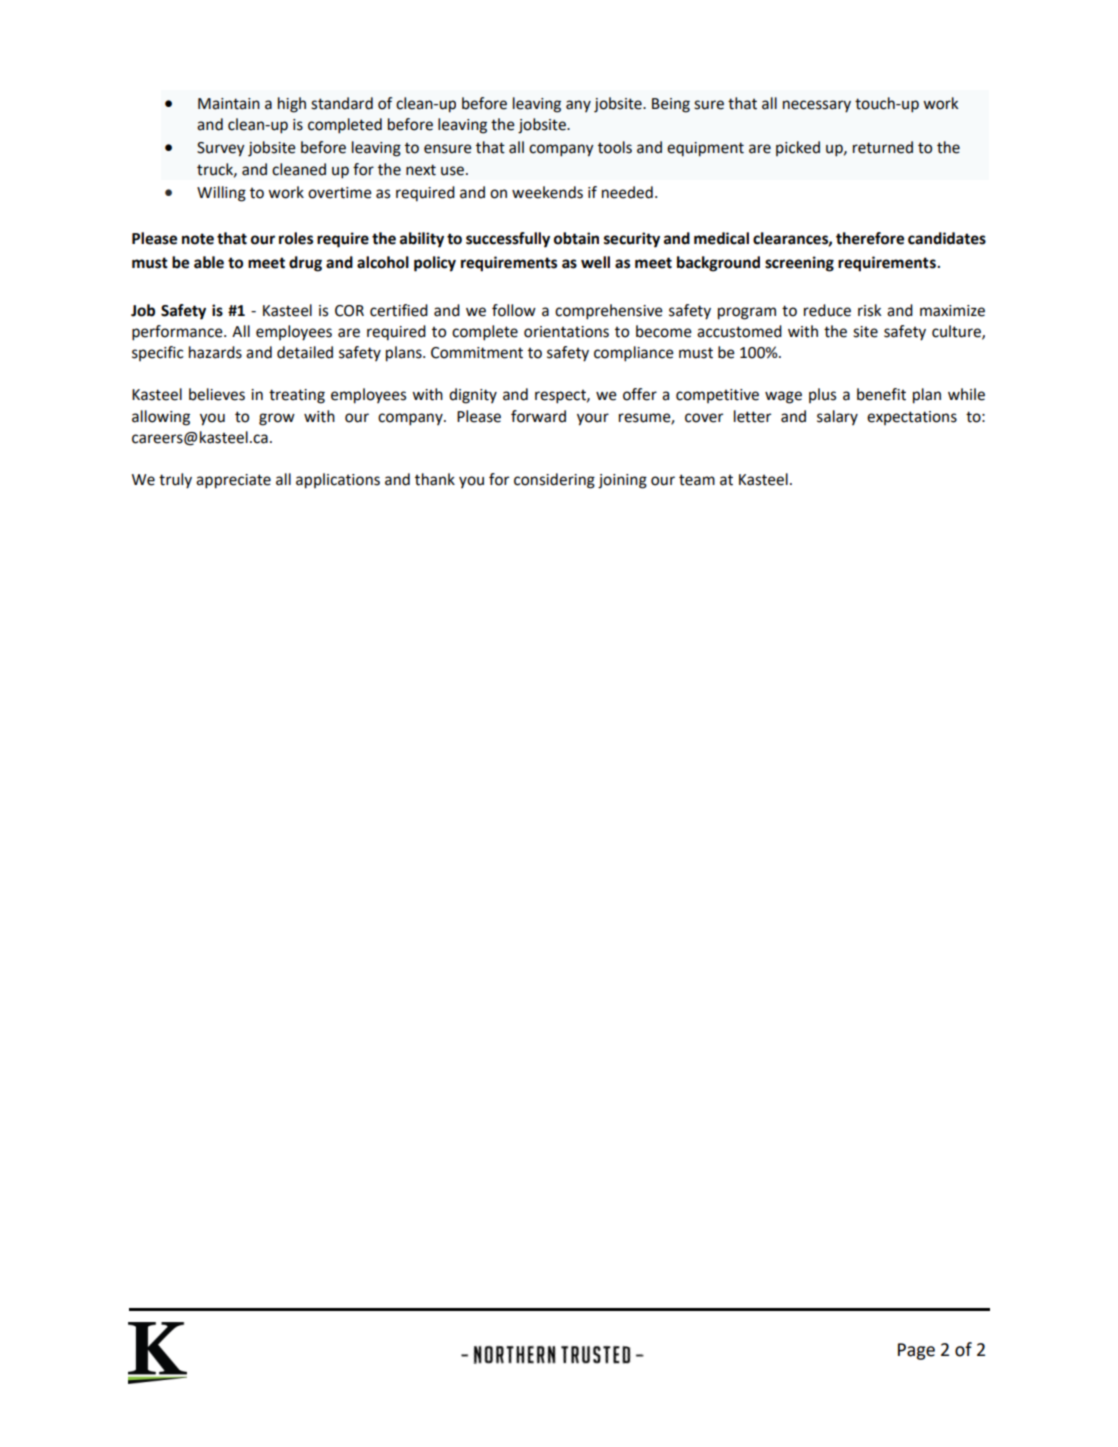 This document has height=1447, width=1118. Describe the element at coordinates (883, 147) in the document. I see `returned` at that location.
